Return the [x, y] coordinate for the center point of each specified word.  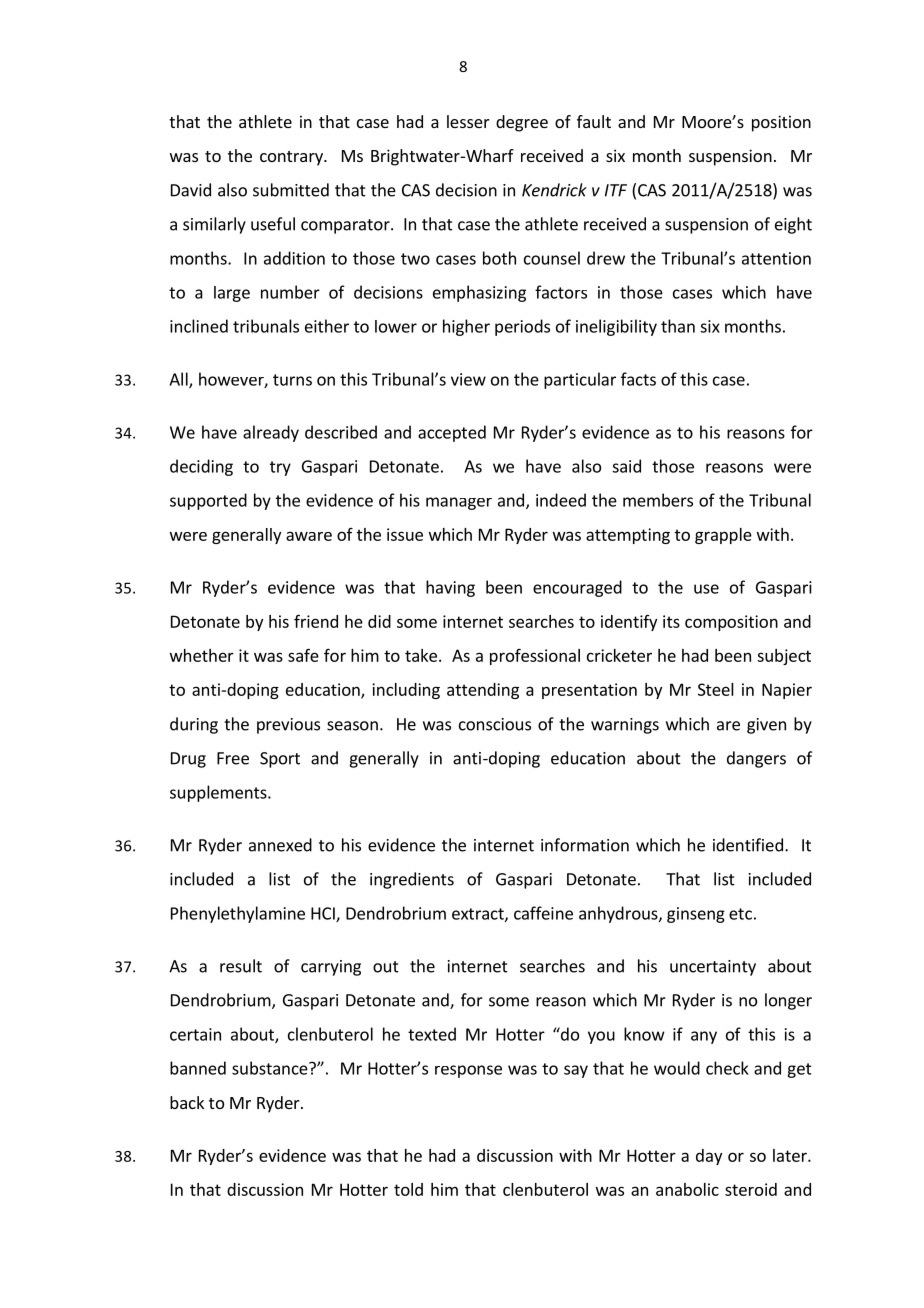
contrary [292, 158]
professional [535, 656]
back [187, 1102]
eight [793, 225]
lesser [468, 121]
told [408, 1189]
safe [303, 655]
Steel [716, 689]
